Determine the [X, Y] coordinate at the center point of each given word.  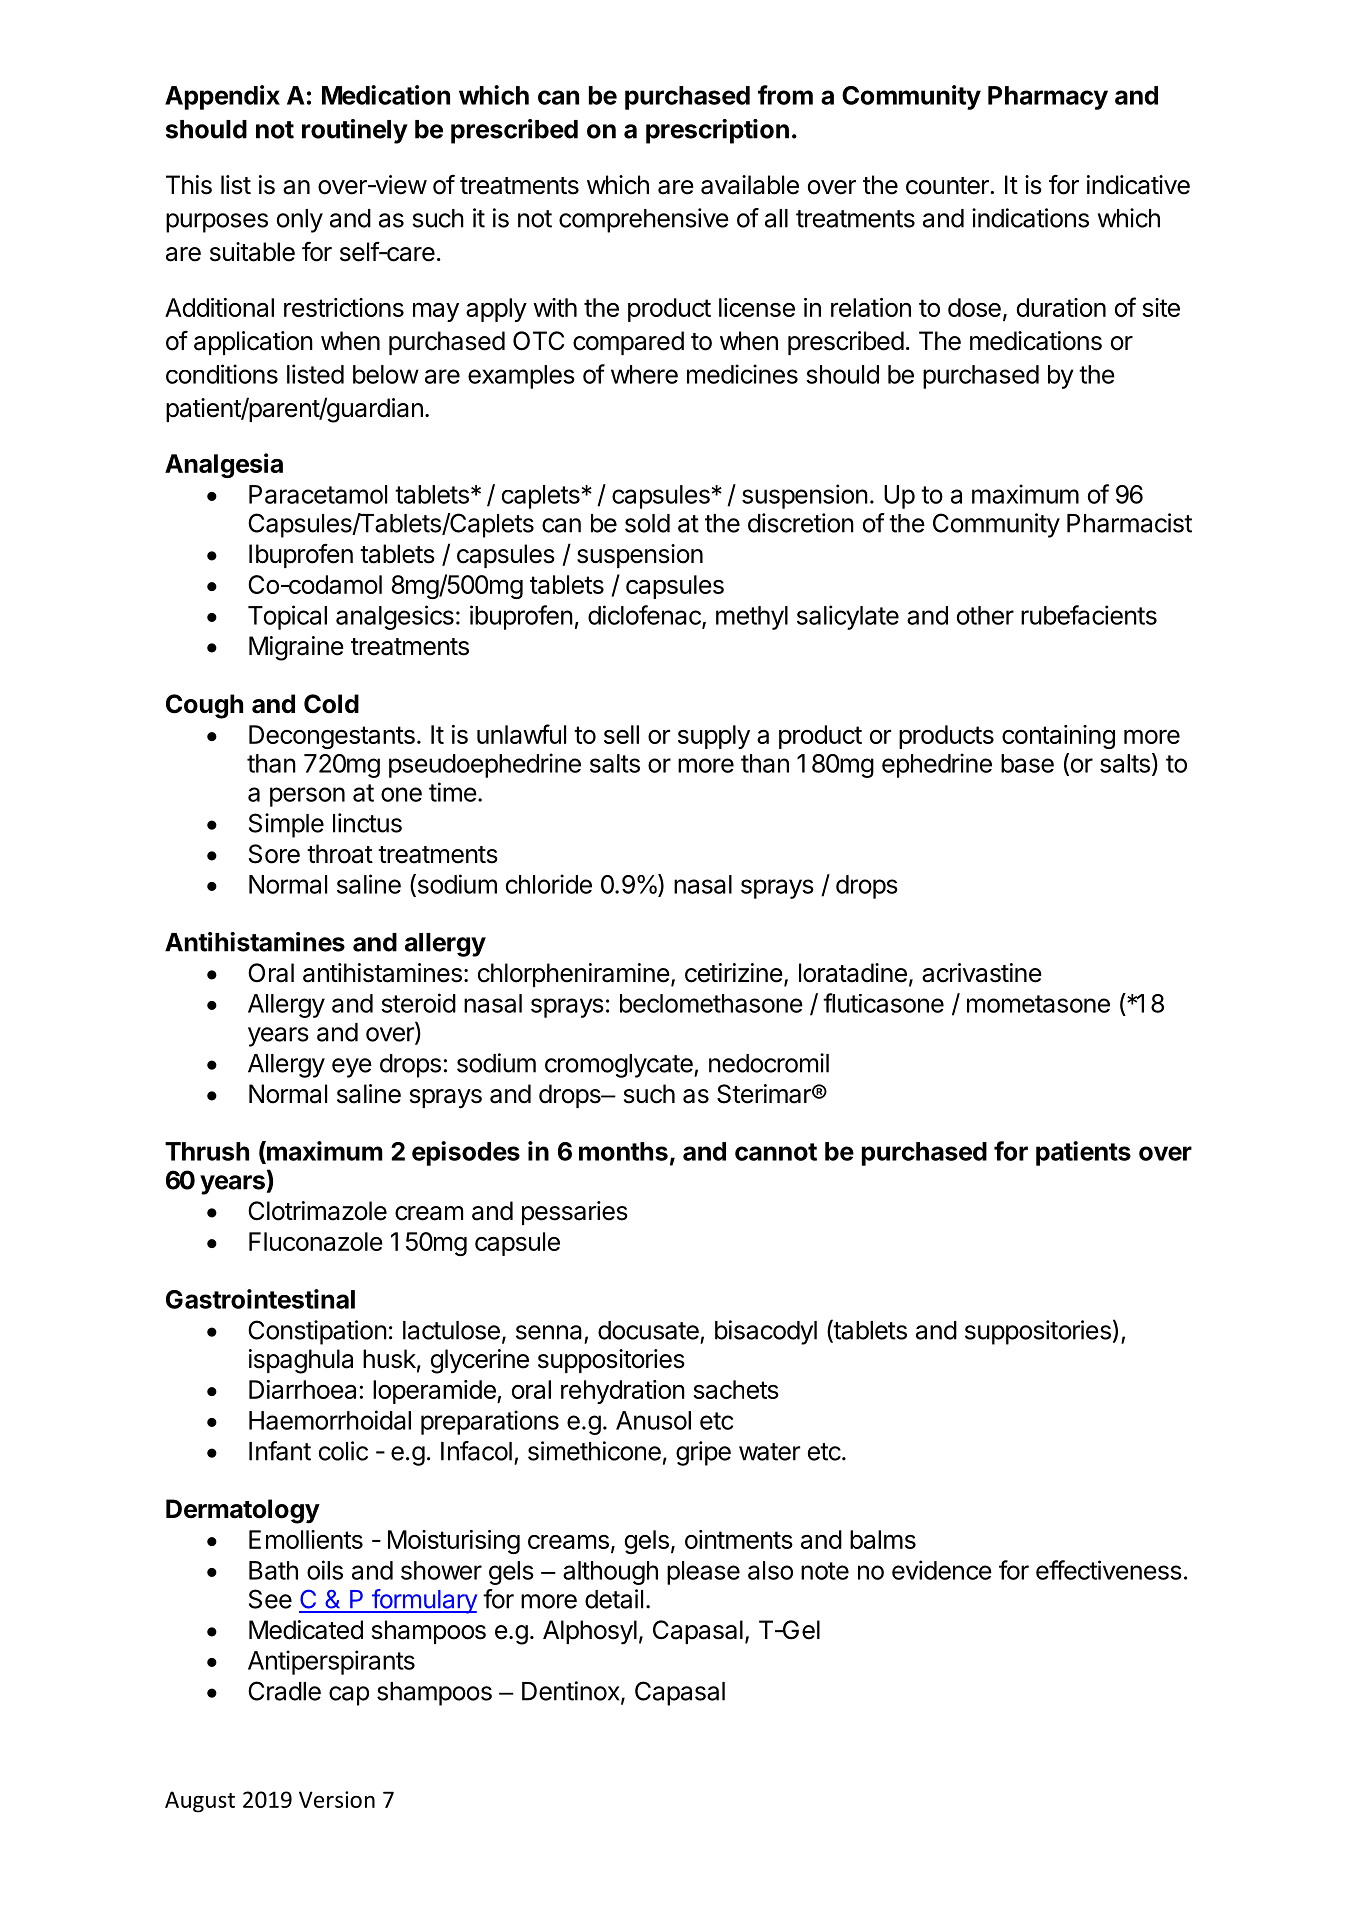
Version [337, 1799]
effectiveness [1109, 1570]
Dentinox [572, 1692]
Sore [274, 854]
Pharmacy [1048, 98]
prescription [717, 131]
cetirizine [734, 973]
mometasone [1038, 1004]
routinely [355, 131]
